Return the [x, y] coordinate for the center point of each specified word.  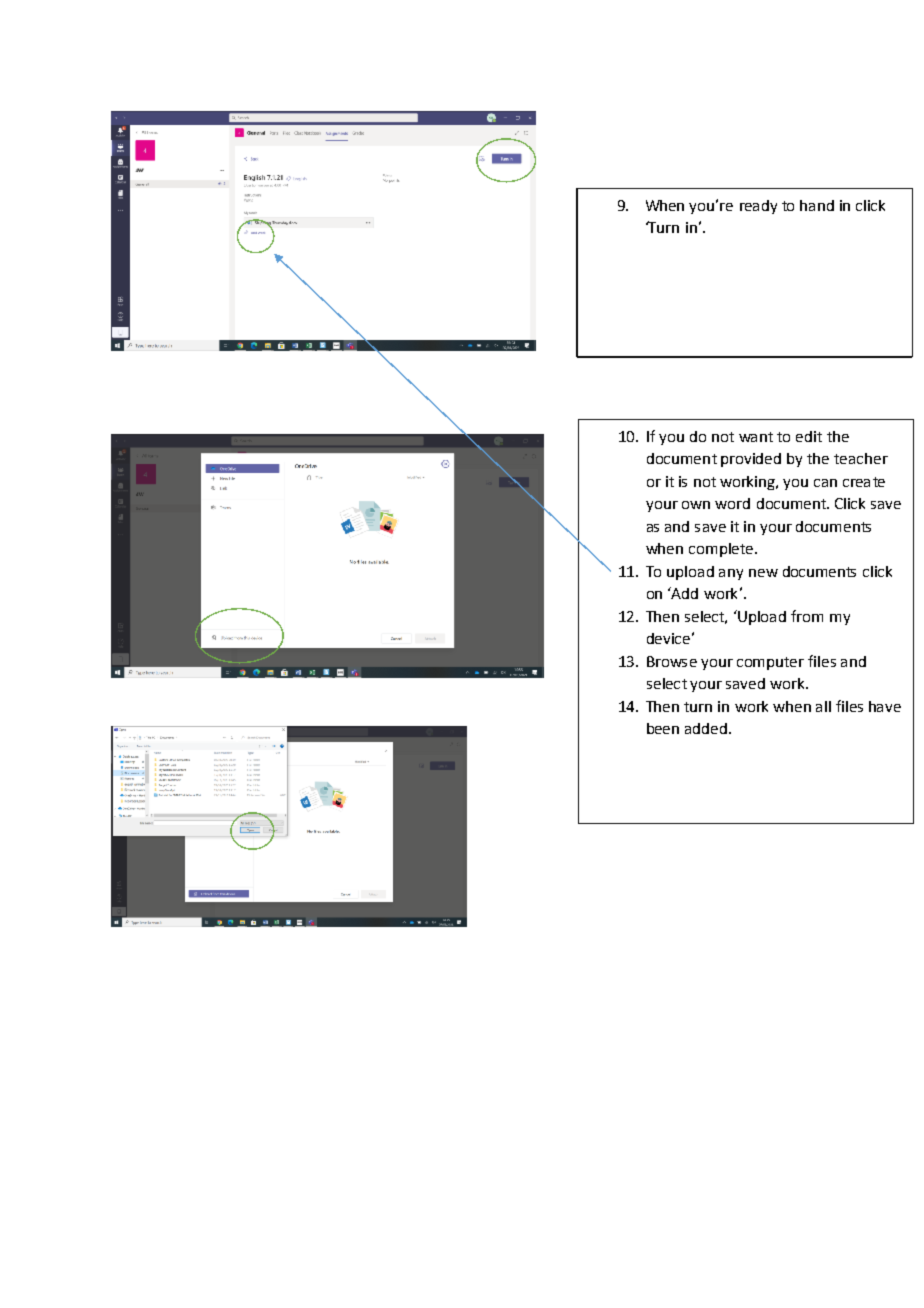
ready [758, 207]
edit [809, 436]
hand [817, 205]
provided [751, 460]
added [707, 728]
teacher [861, 458]
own [696, 505]
